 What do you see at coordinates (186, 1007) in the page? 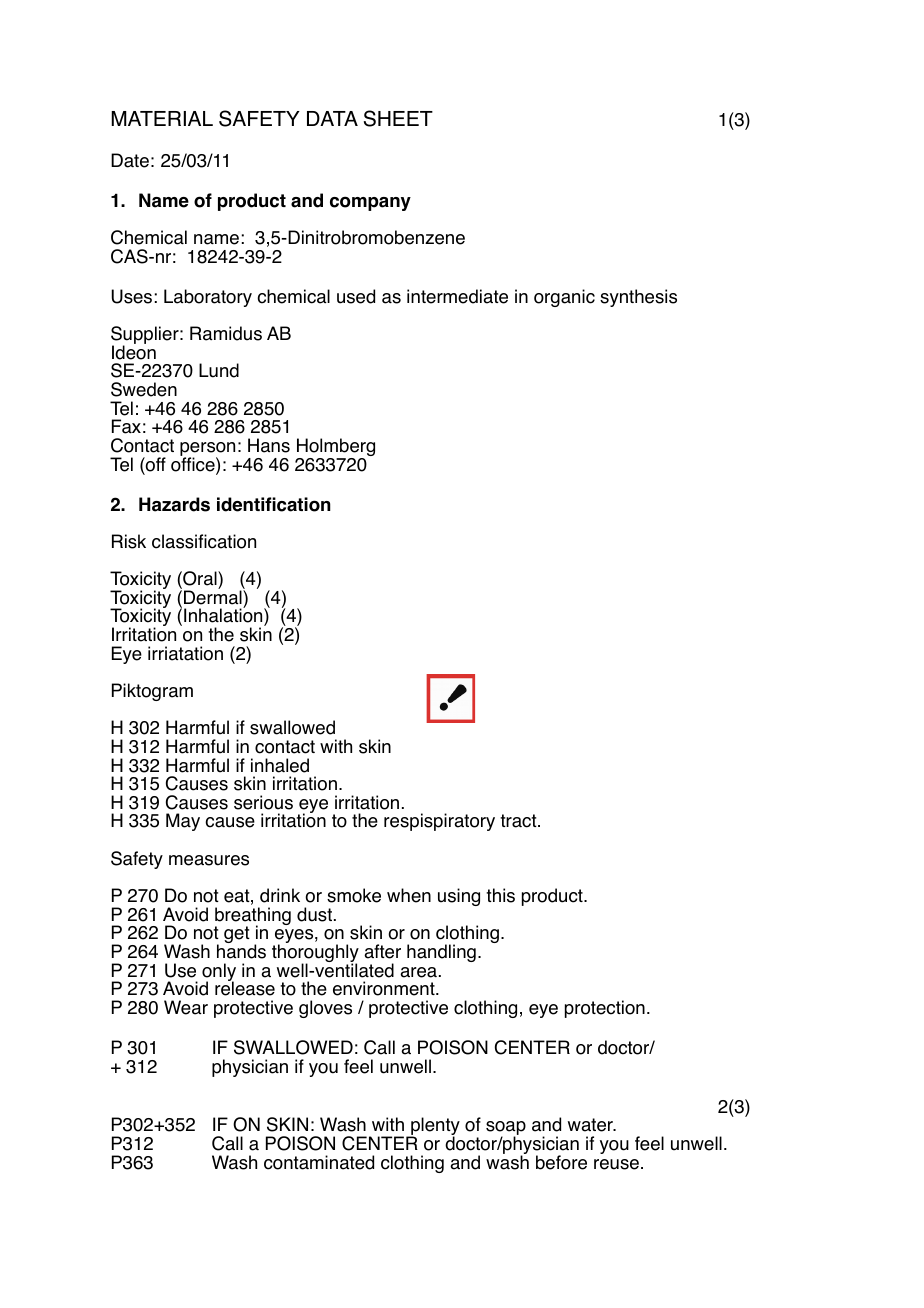
I see `Wear` at bounding box center [186, 1007].
